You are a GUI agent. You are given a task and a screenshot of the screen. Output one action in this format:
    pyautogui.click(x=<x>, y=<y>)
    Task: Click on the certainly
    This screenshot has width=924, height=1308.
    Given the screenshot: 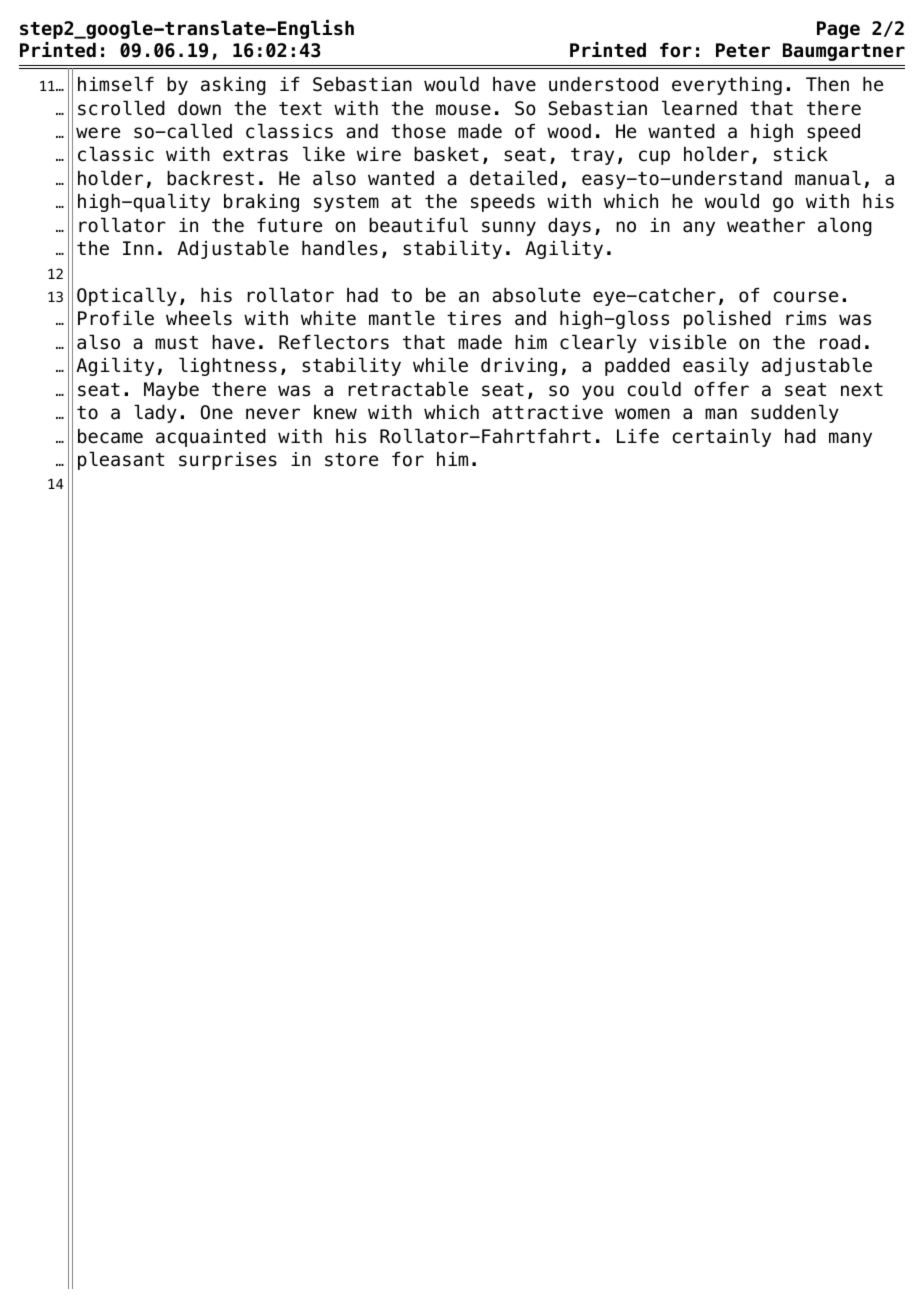 What is the action you would take?
    pyautogui.click(x=722, y=437)
